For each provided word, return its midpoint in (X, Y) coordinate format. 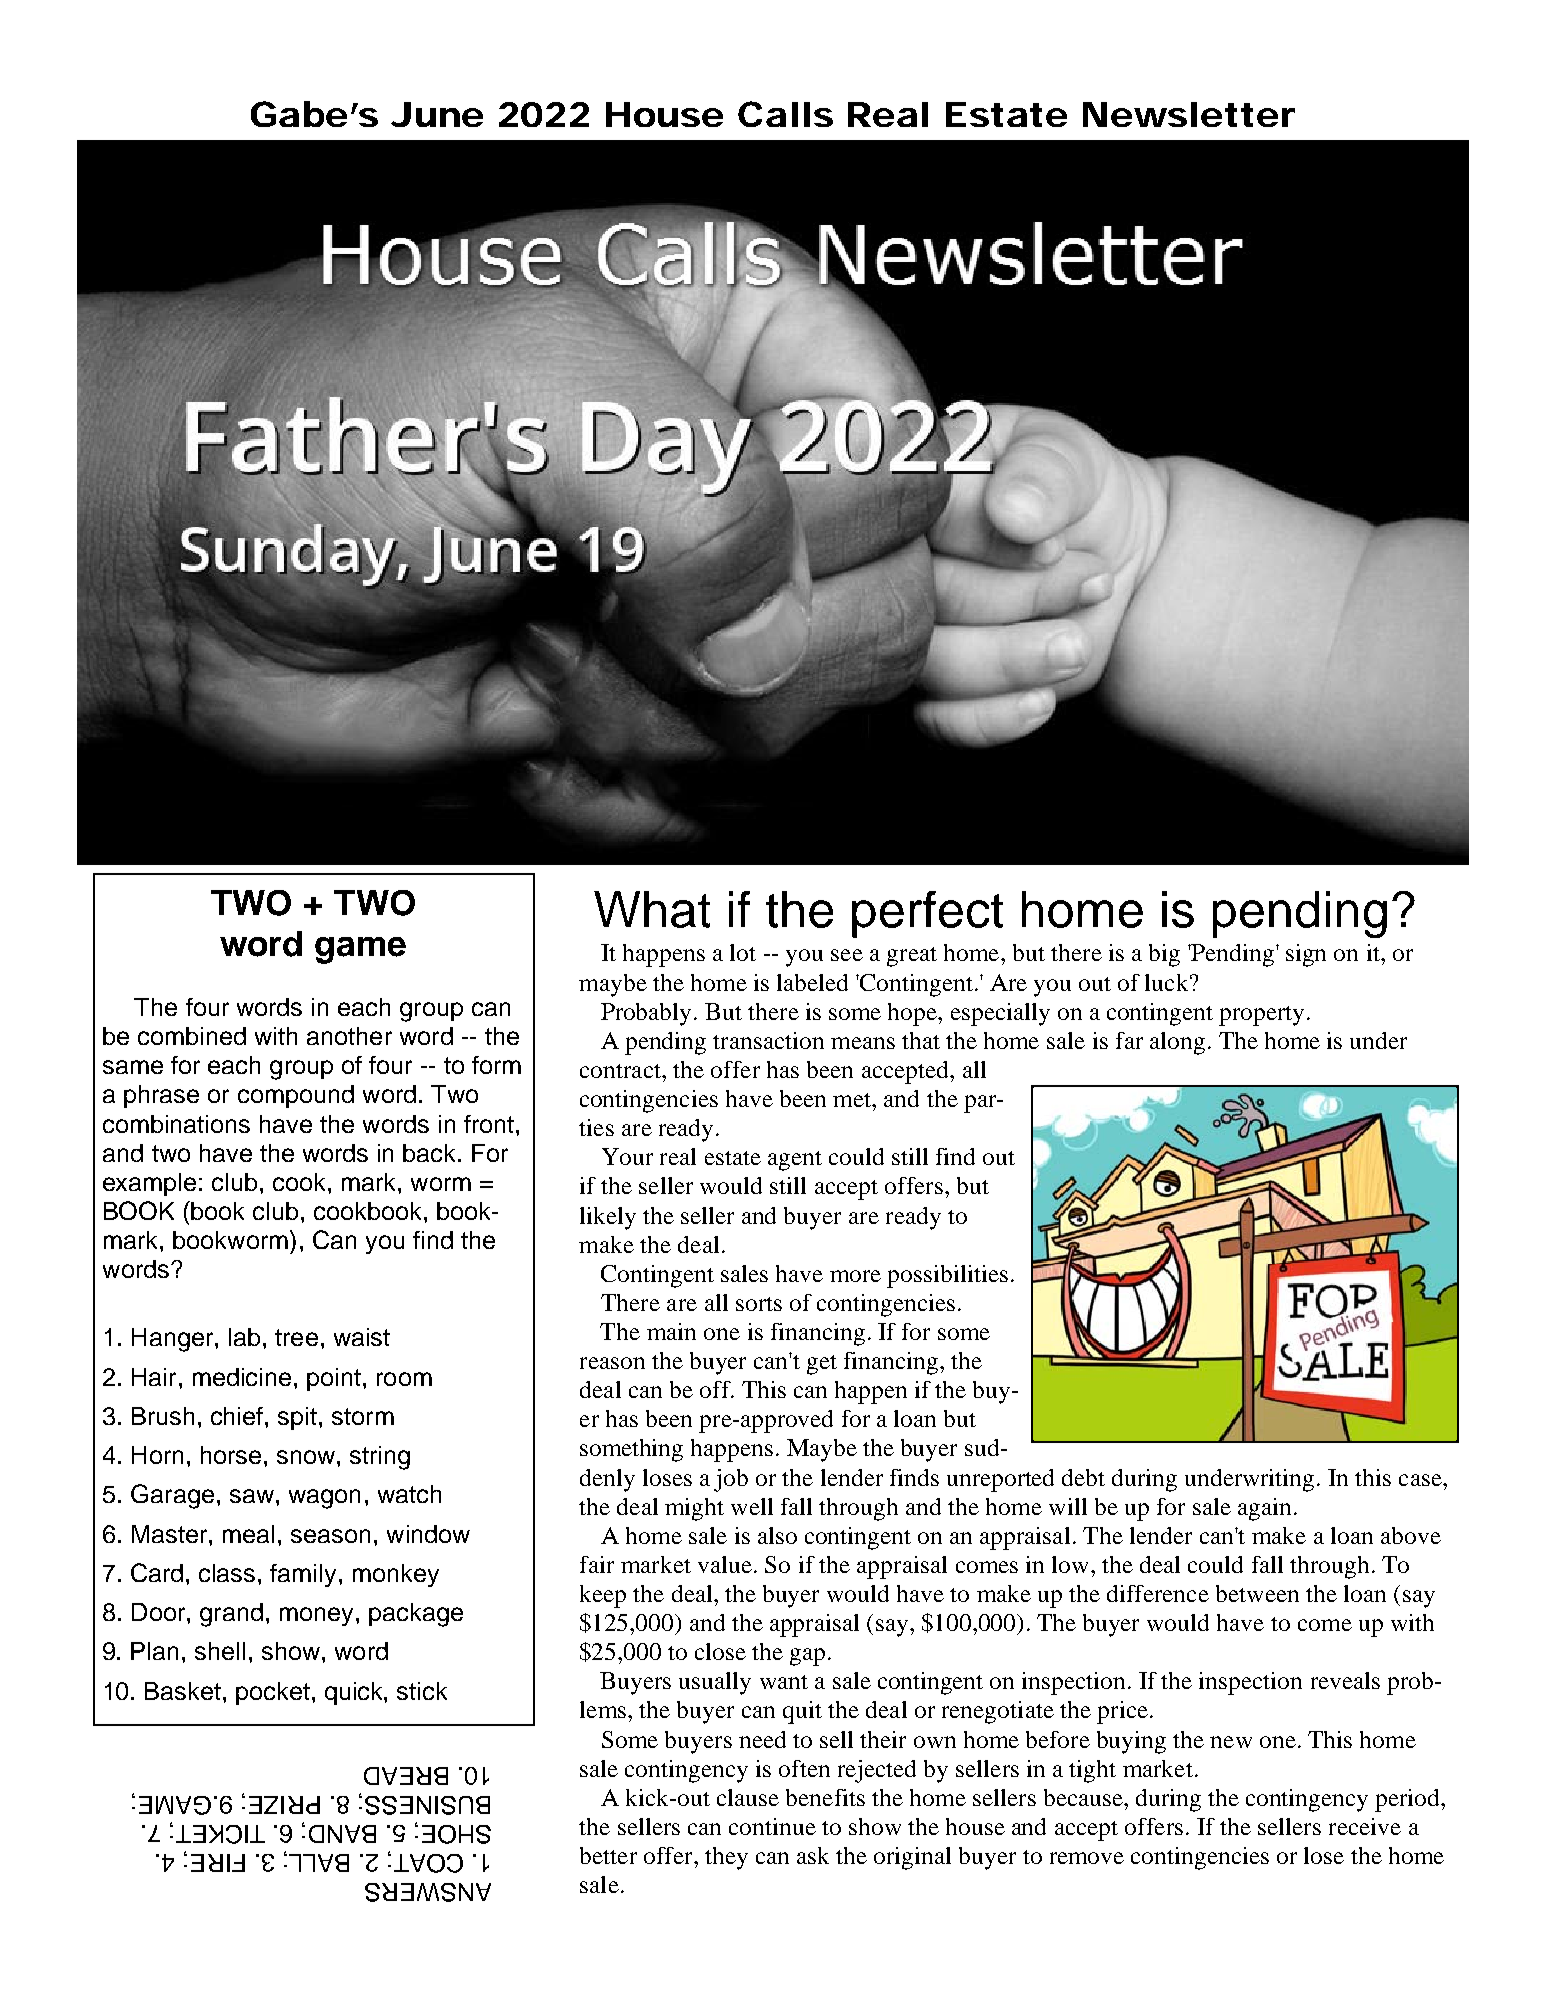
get (822, 1365)
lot (743, 952)
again (1264, 1509)
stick (422, 1691)
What (652, 909)
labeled (812, 982)
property (1261, 1016)
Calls (785, 114)
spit (297, 1418)
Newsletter (1189, 114)
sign (1306, 955)
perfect (927, 914)
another (349, 1036)
